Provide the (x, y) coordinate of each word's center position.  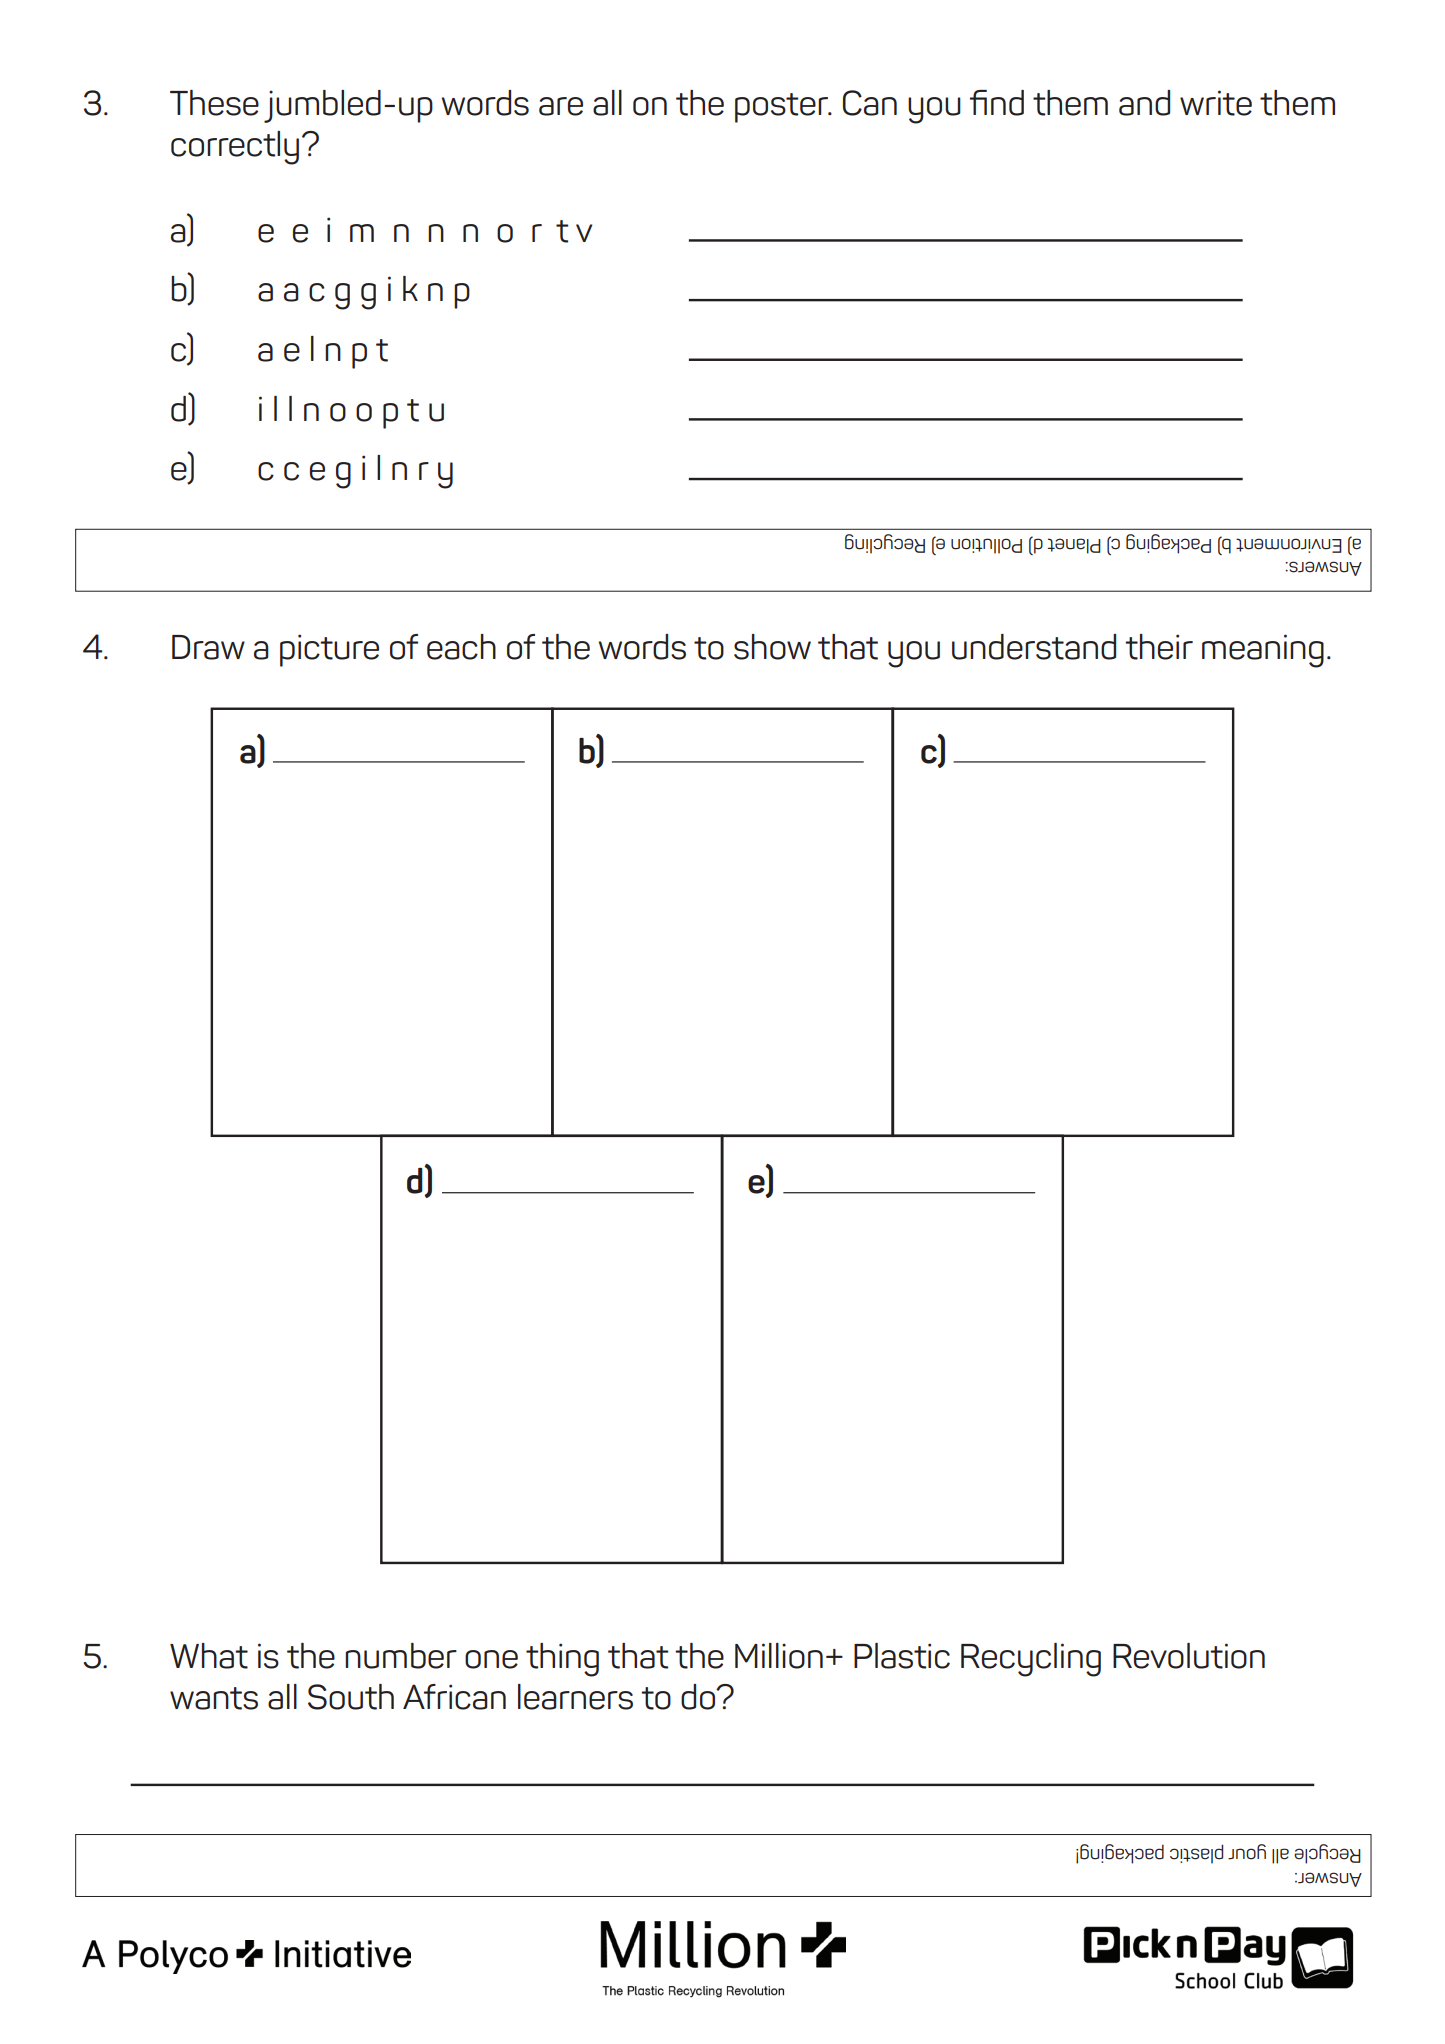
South (351, 1697)
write (1216, 103)
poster (783, 108)
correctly (235, 148)
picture (329, 650)
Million (779, 1656)
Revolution (1189, 1656)
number (401, 1656)
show (772, 647)
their (1159, 647)
